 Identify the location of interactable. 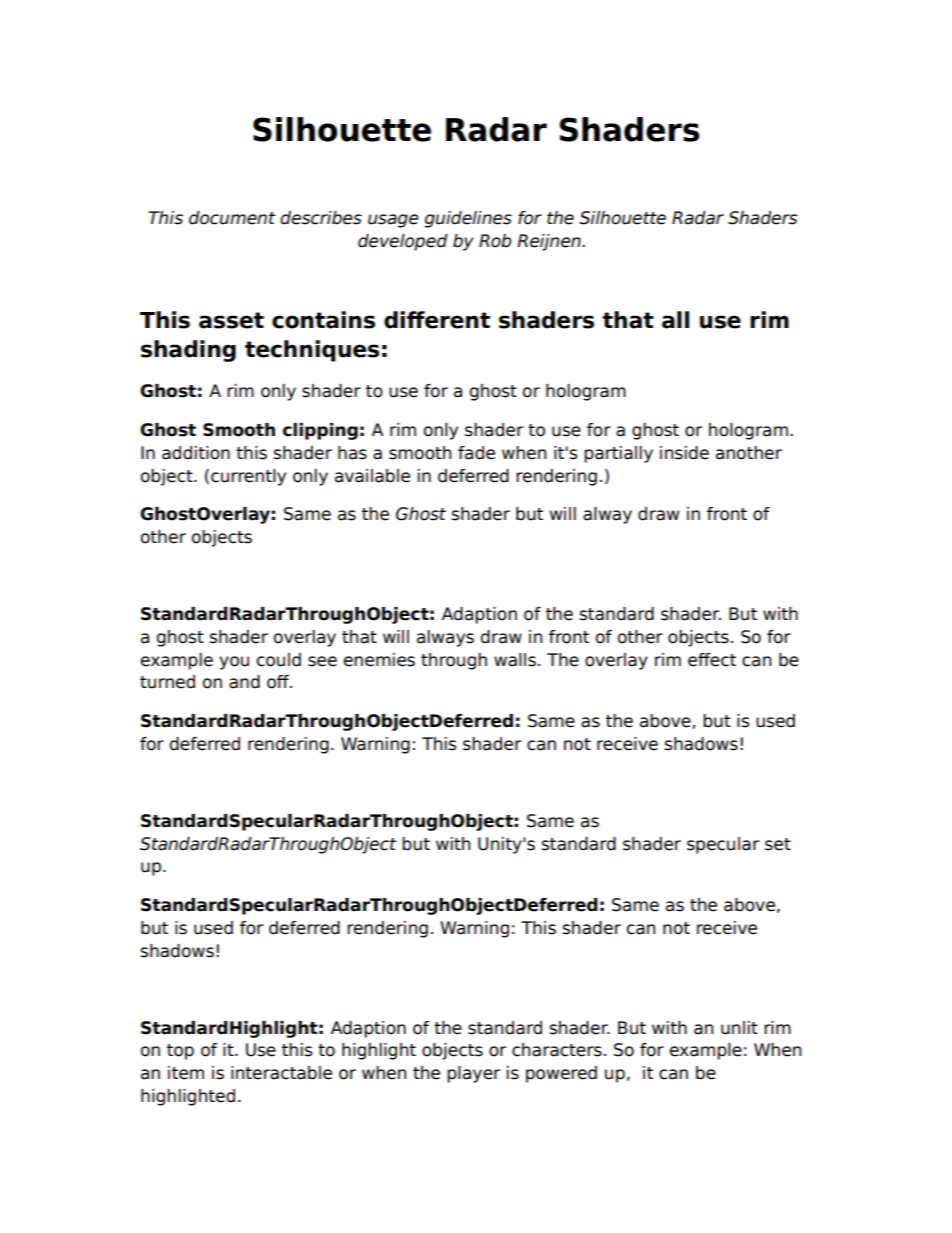
(281, 1073).
